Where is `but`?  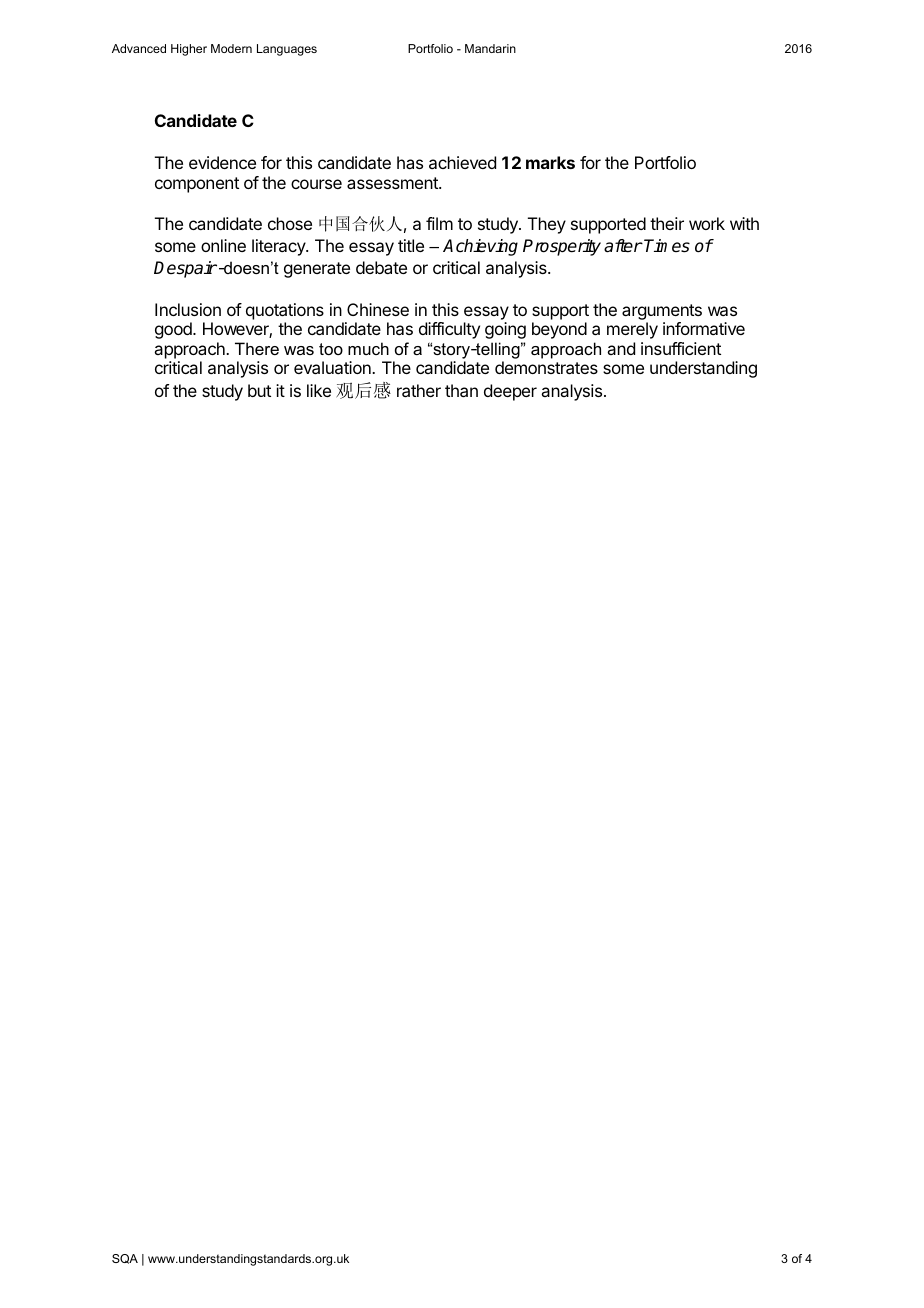 but is located at coordinates (259, 390).
